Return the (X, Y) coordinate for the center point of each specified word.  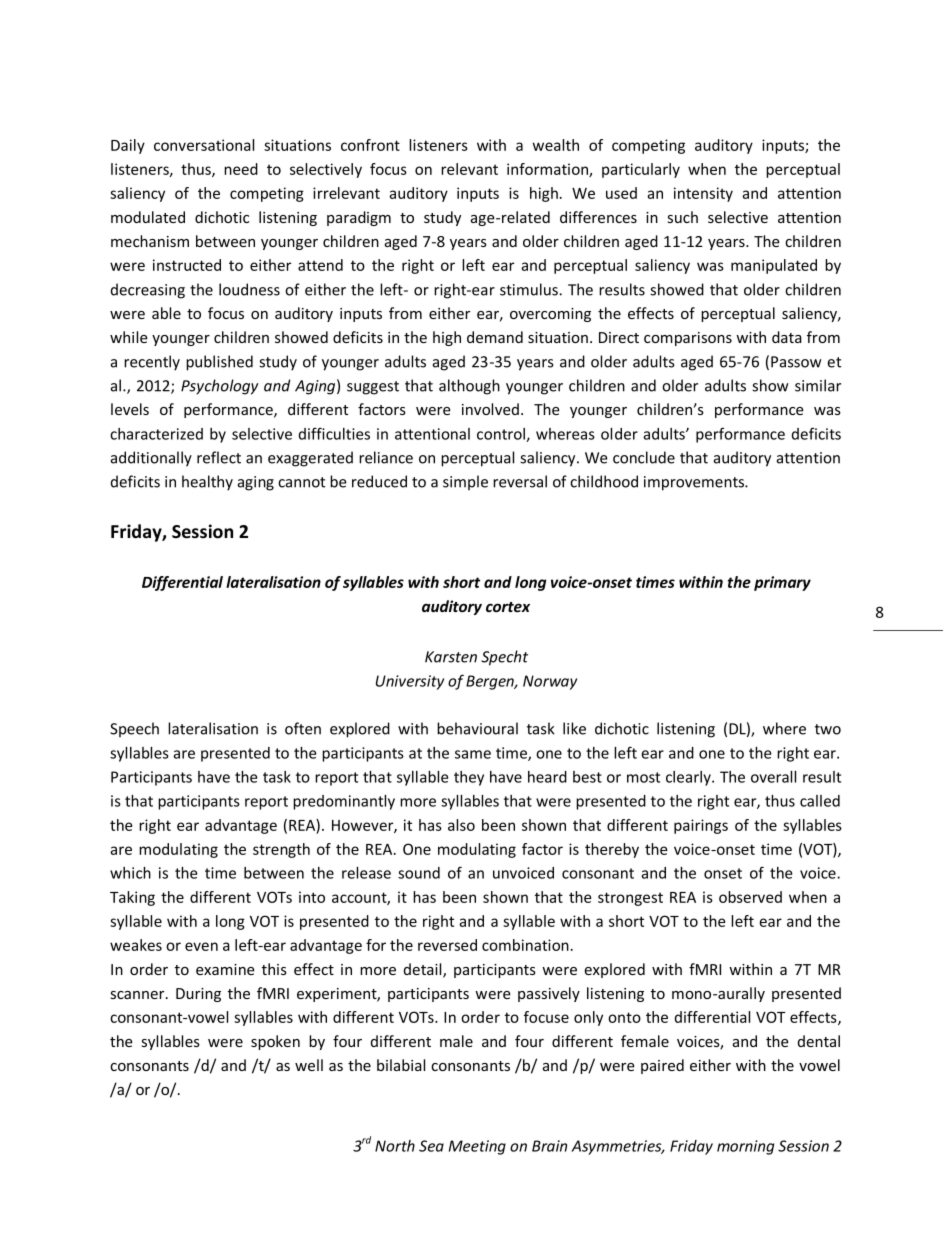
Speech (134, 729)
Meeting (477, 1147)
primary (782, 583)
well (309, 1065)
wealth (556, 145)
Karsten (451, 657)
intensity (703, 194)
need (241, 169)
